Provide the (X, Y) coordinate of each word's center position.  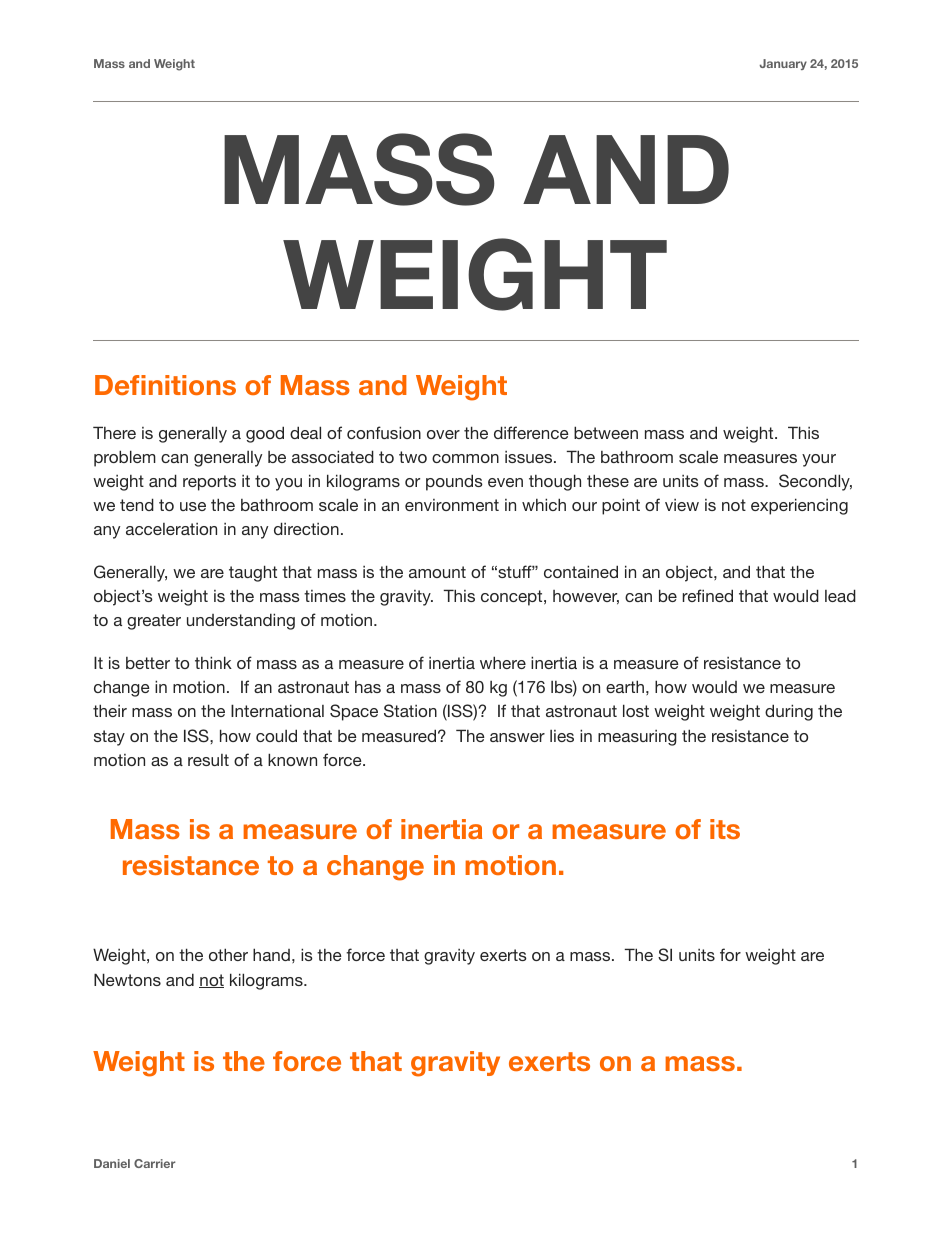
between (606, 432)
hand (271, 954)
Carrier (155, 1163)
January (783, 64)
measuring (637, 738)
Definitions (165, 385)
